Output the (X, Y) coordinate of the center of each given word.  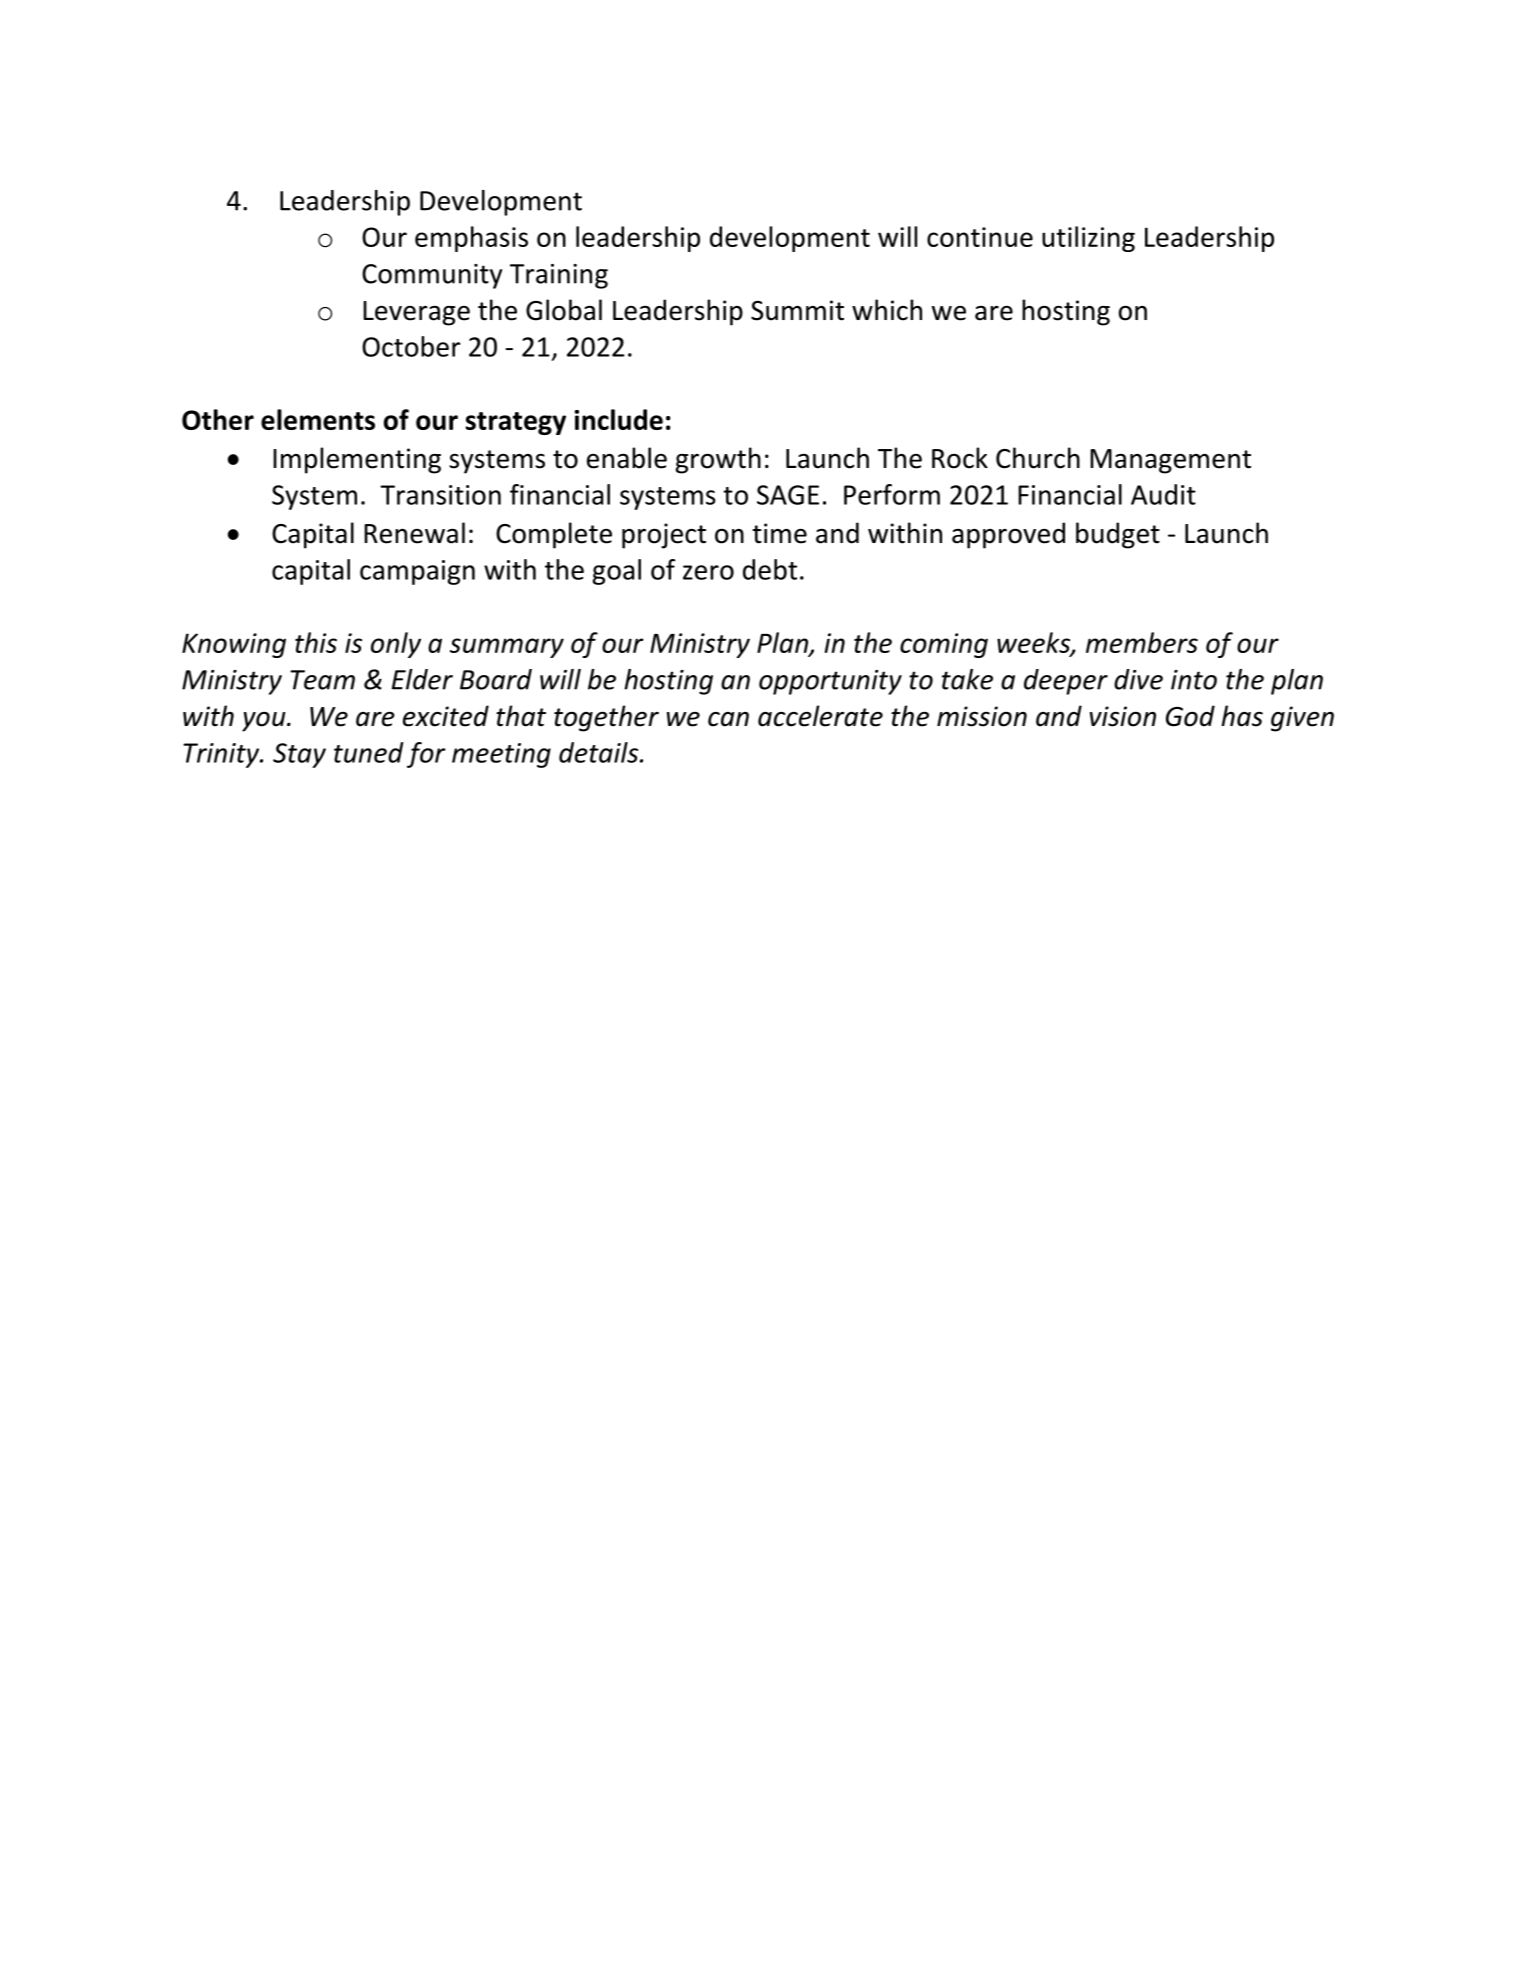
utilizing (1088, 239)
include (619, 419)
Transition (440, 495)
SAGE (788, 495)
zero (708, 572)
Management (1170, 461)
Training (559, 276)
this (316, 642)
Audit (1163, 494)
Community (432, 276)
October (411, 346)
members (1142, 642)
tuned (368, 752)
